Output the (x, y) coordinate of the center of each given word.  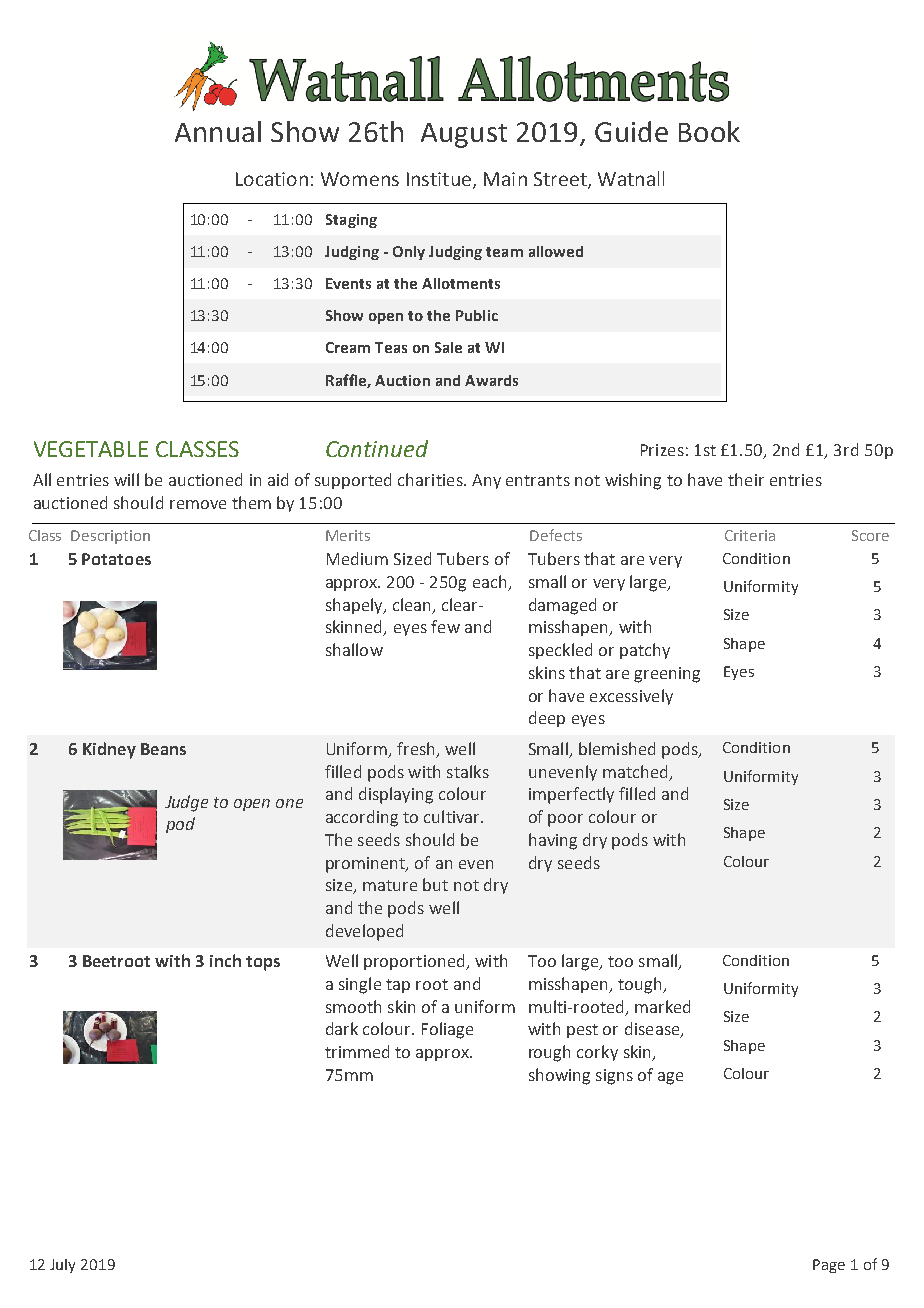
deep (547, 719)
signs (614, 1077)
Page (829, 1266)
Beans (163, 749)
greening (667, 675)
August (464, 135)
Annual (218, 131)
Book (709, 131)
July (62, 1266)
